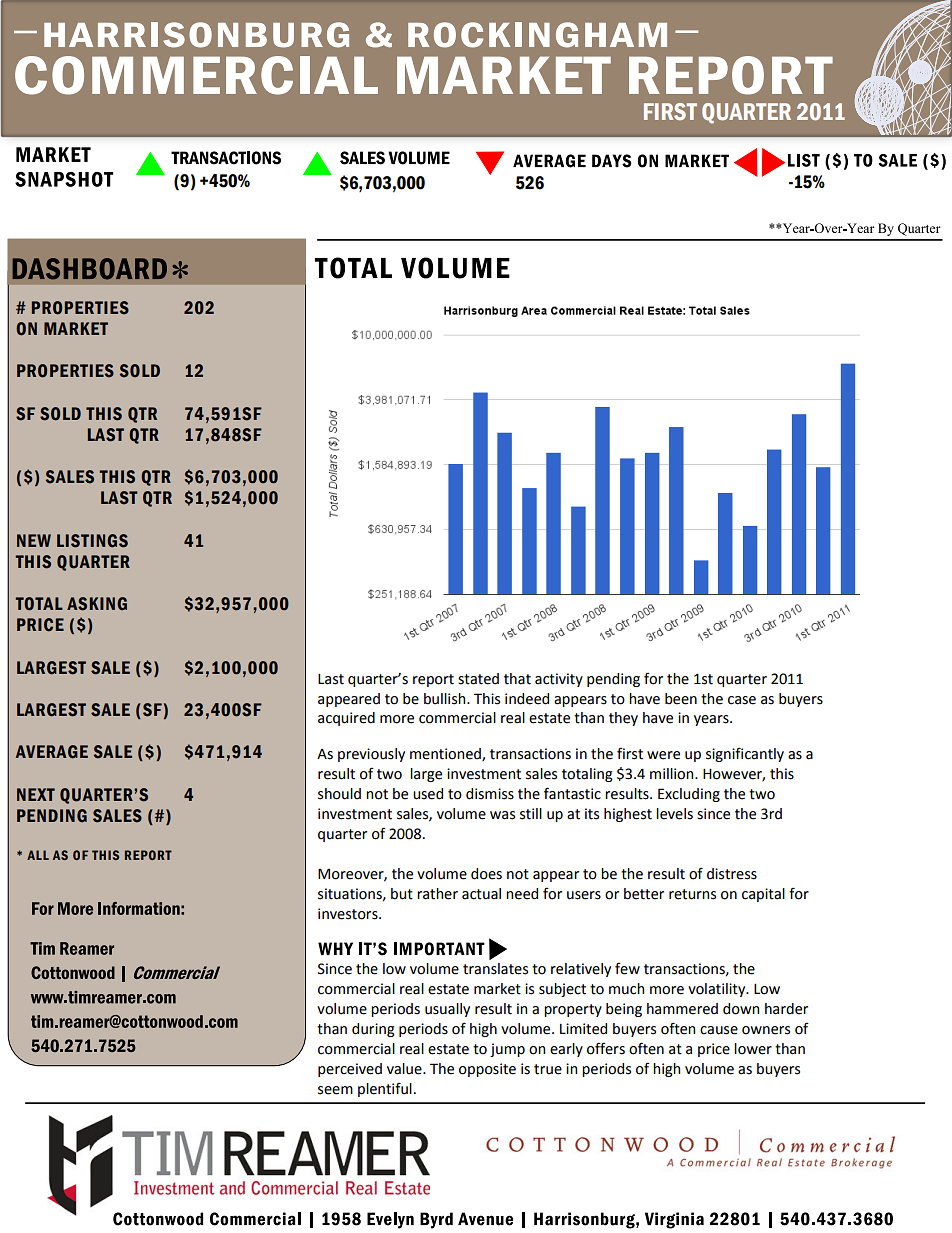 The width and height of the page is (952, 1233). Describe the element at coordinates (405, 1069) in the page. I see `value` at that location.
